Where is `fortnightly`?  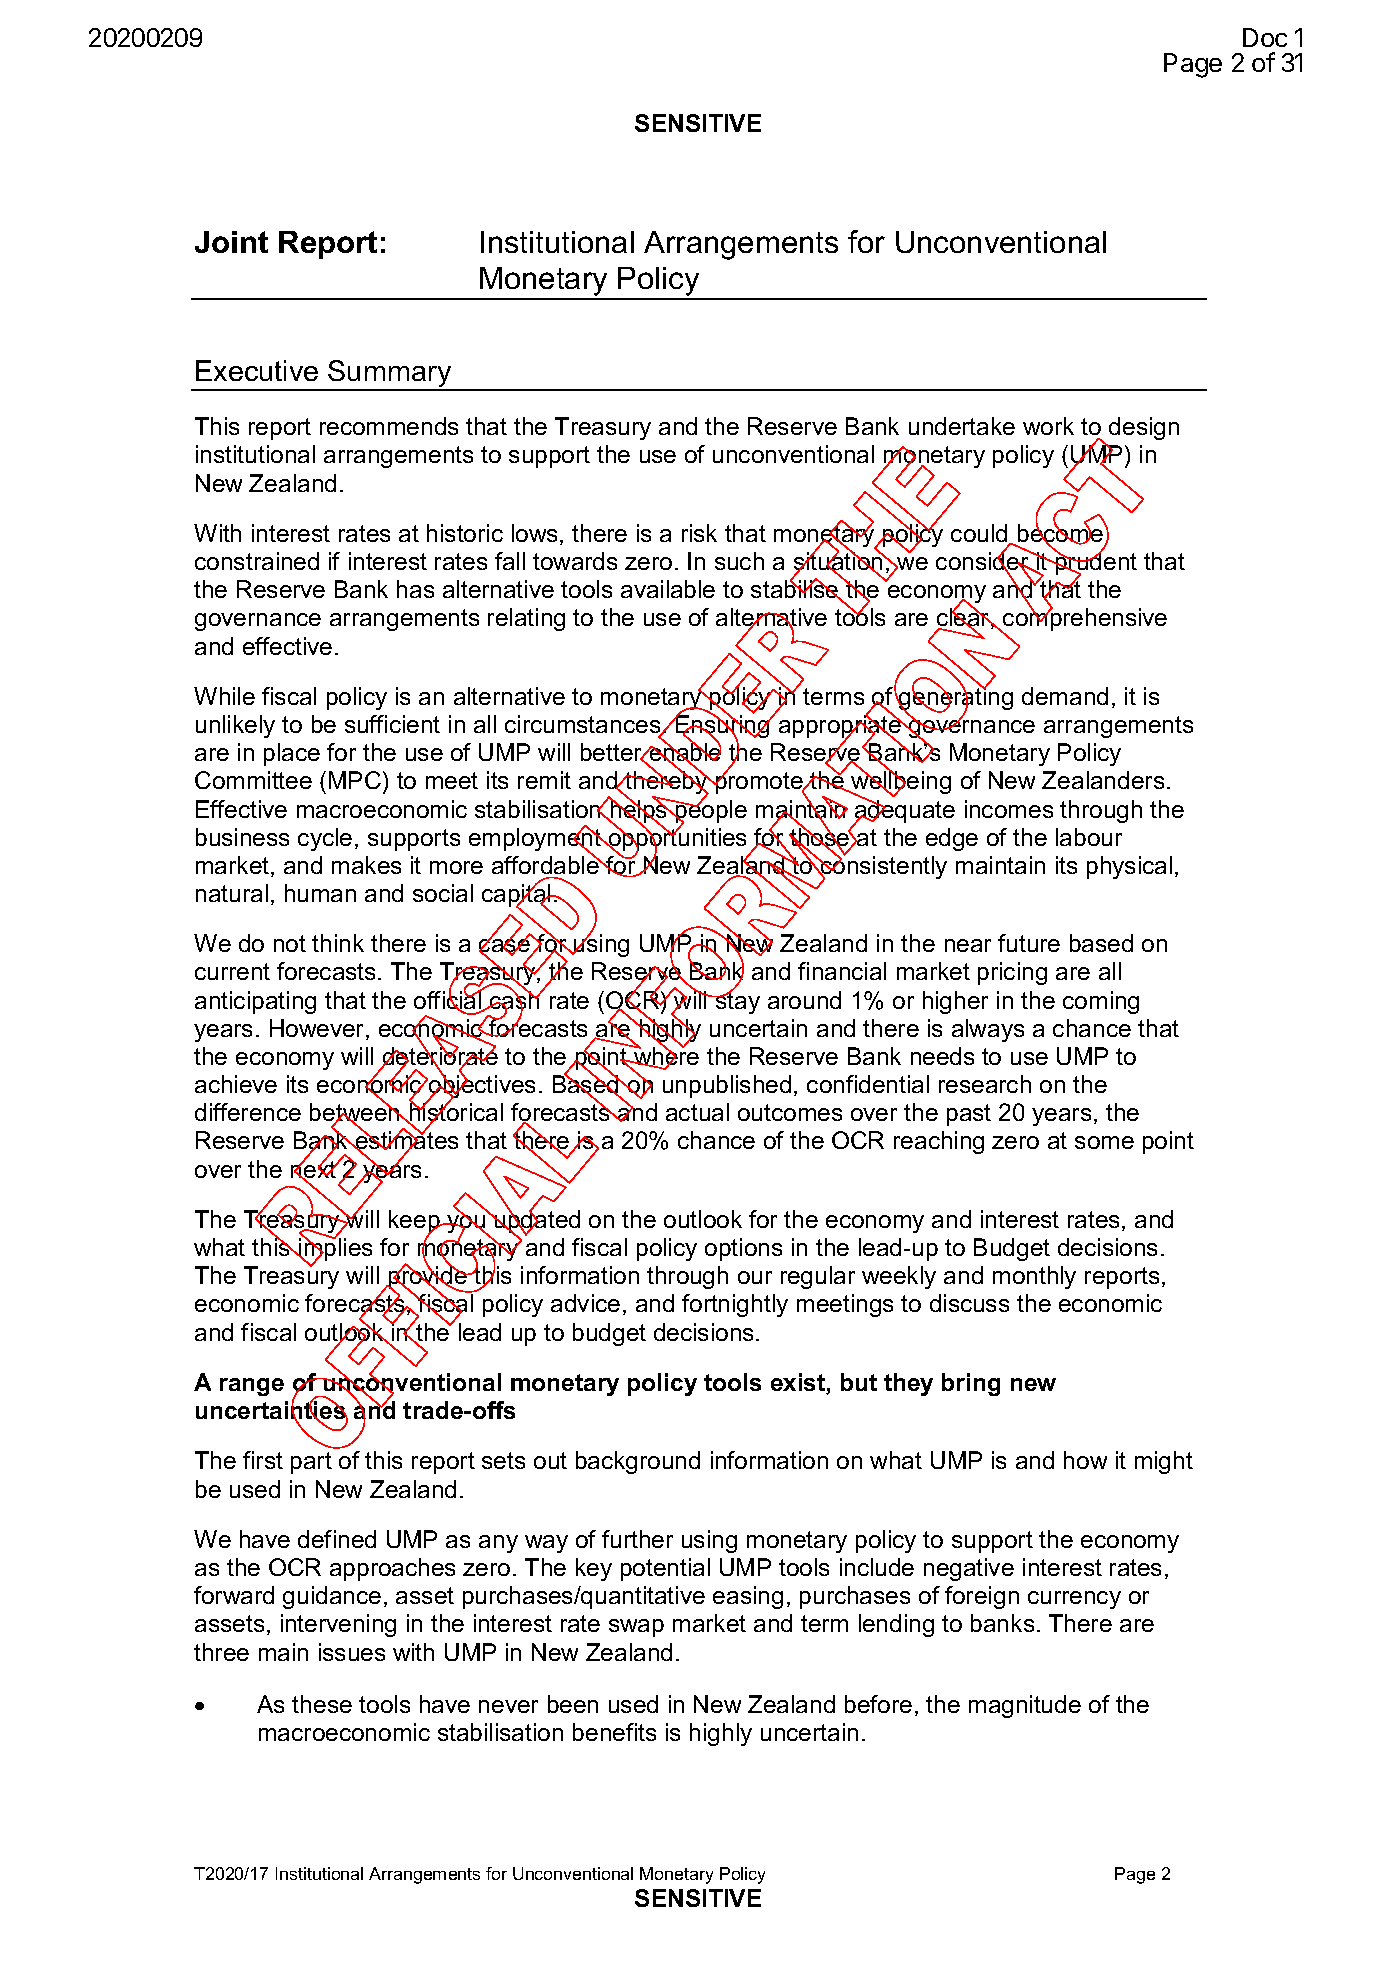 fortnightly is located at coordinates (735, 1305).
